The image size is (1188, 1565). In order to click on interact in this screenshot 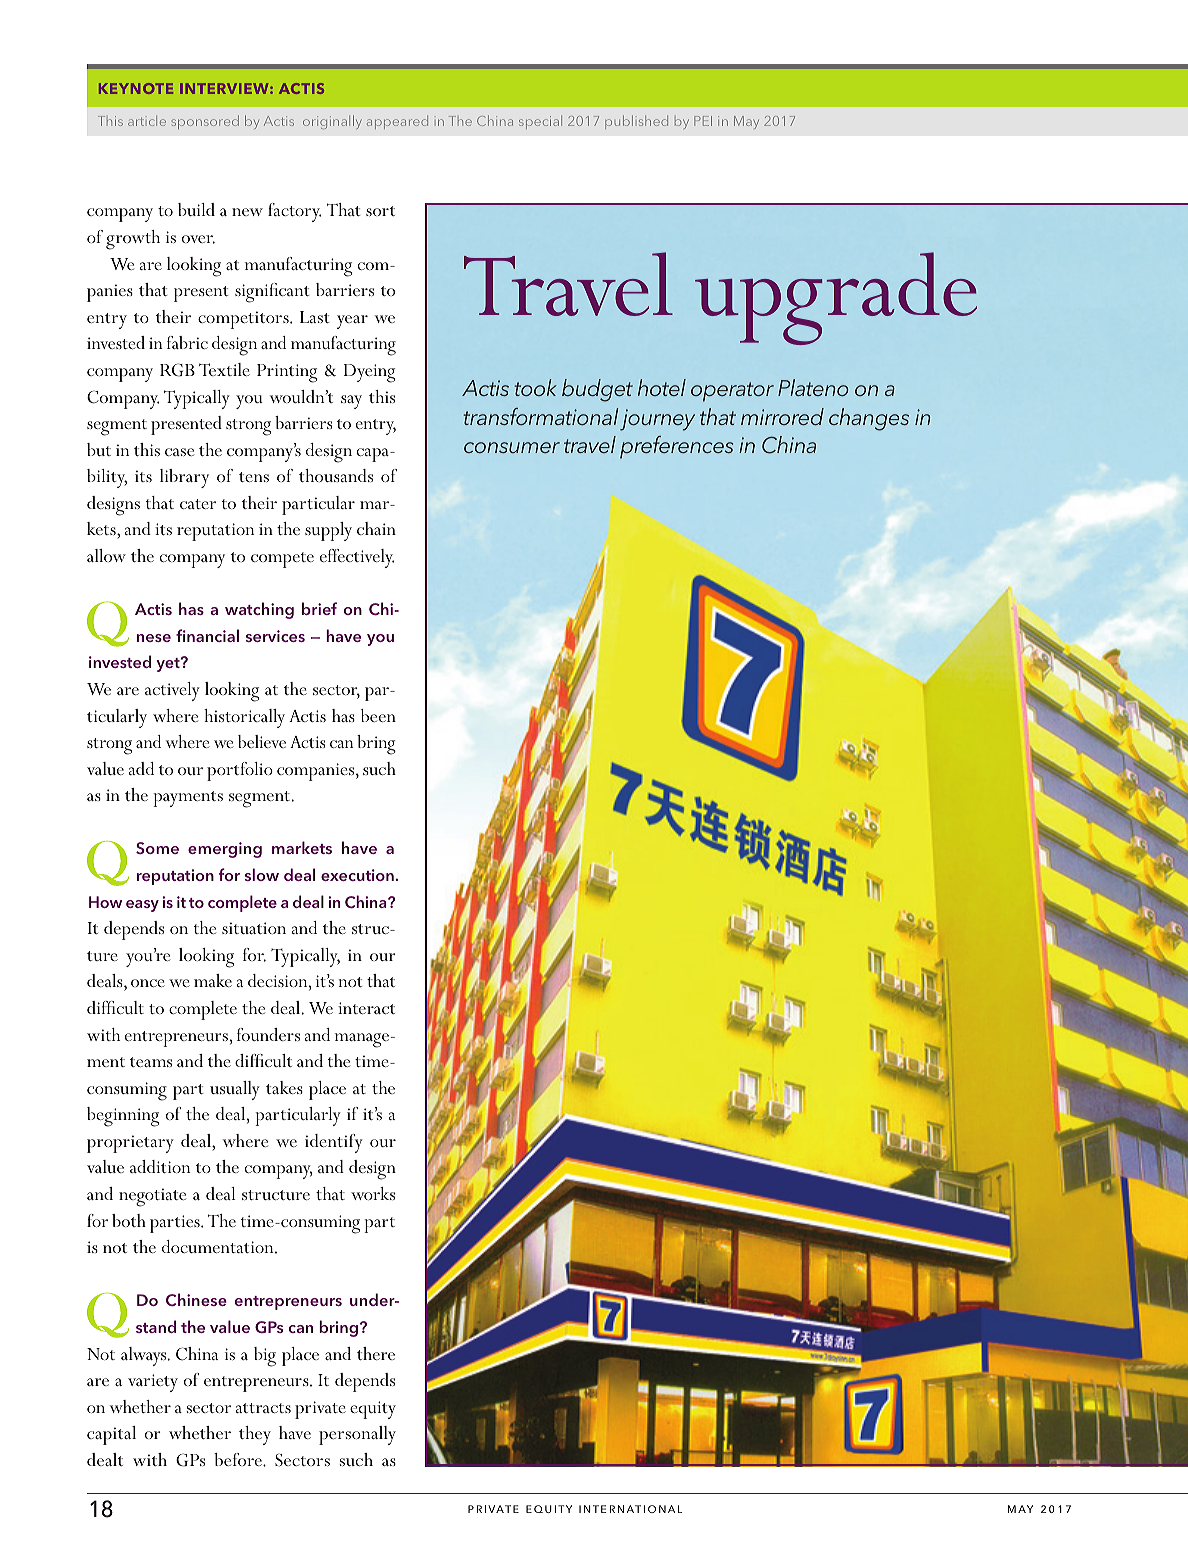, I will do `click(366, 1008)`.
